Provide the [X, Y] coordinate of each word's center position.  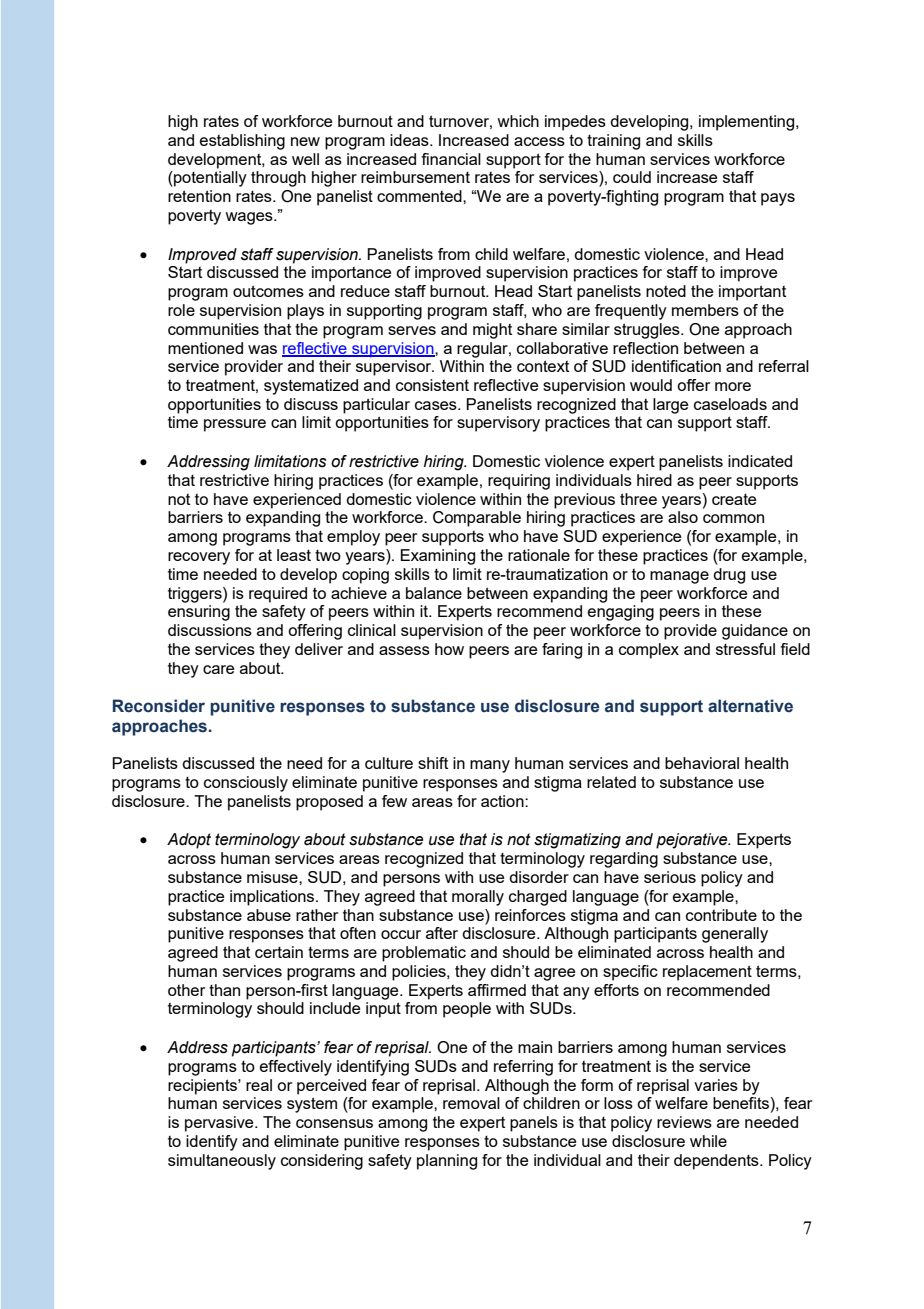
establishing [242, 142]
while [708, 1141]
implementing [748, 123]
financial [451, 159]
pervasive [220, 1124]
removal [471, 1103]
